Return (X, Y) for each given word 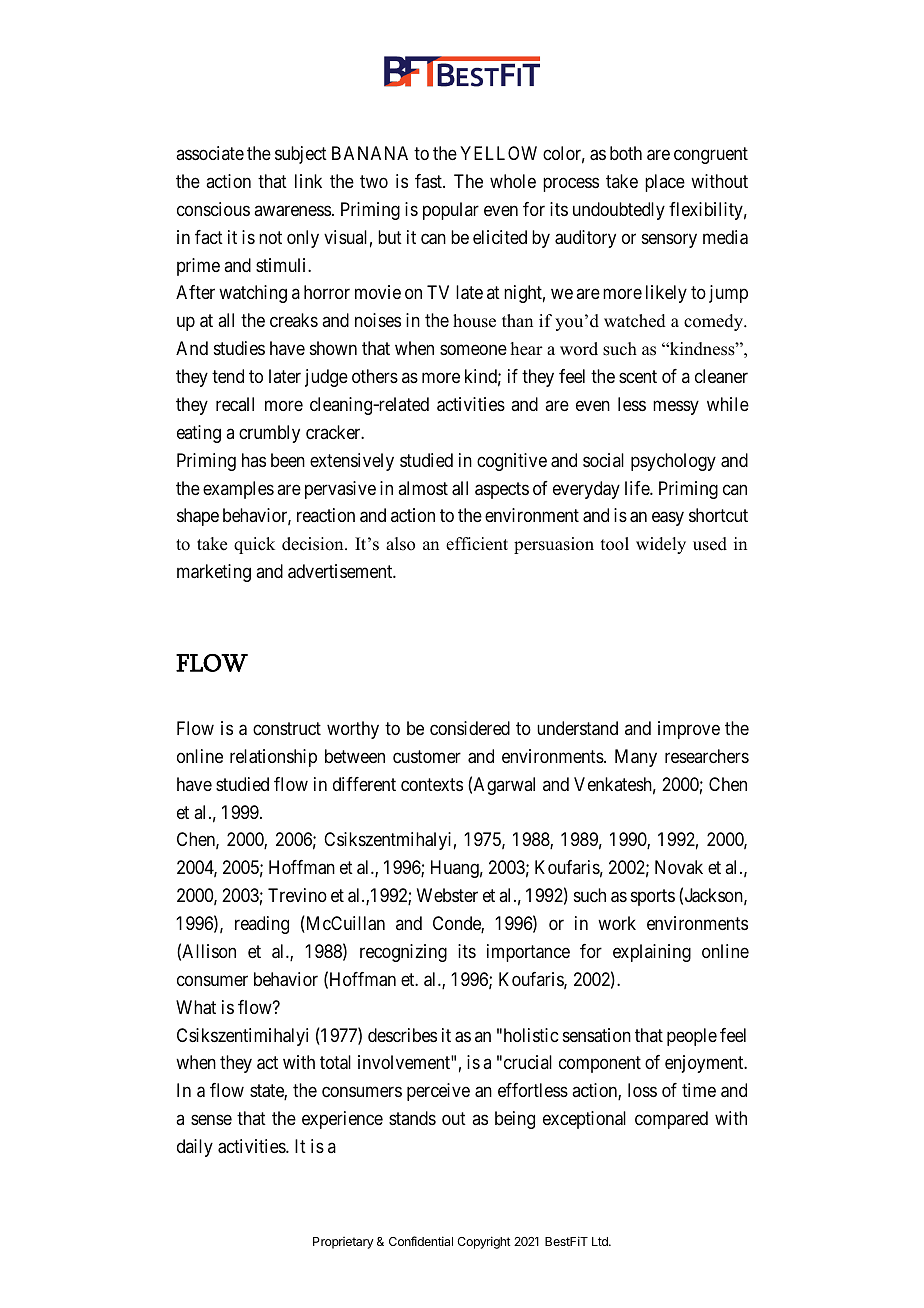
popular (451, 211)
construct (287, 728)
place (665, 183)
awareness (292, 211)
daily (195, 1148)
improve (689, 730)
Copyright (484, 1242)
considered (470, 728)
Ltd (601, 1241)
